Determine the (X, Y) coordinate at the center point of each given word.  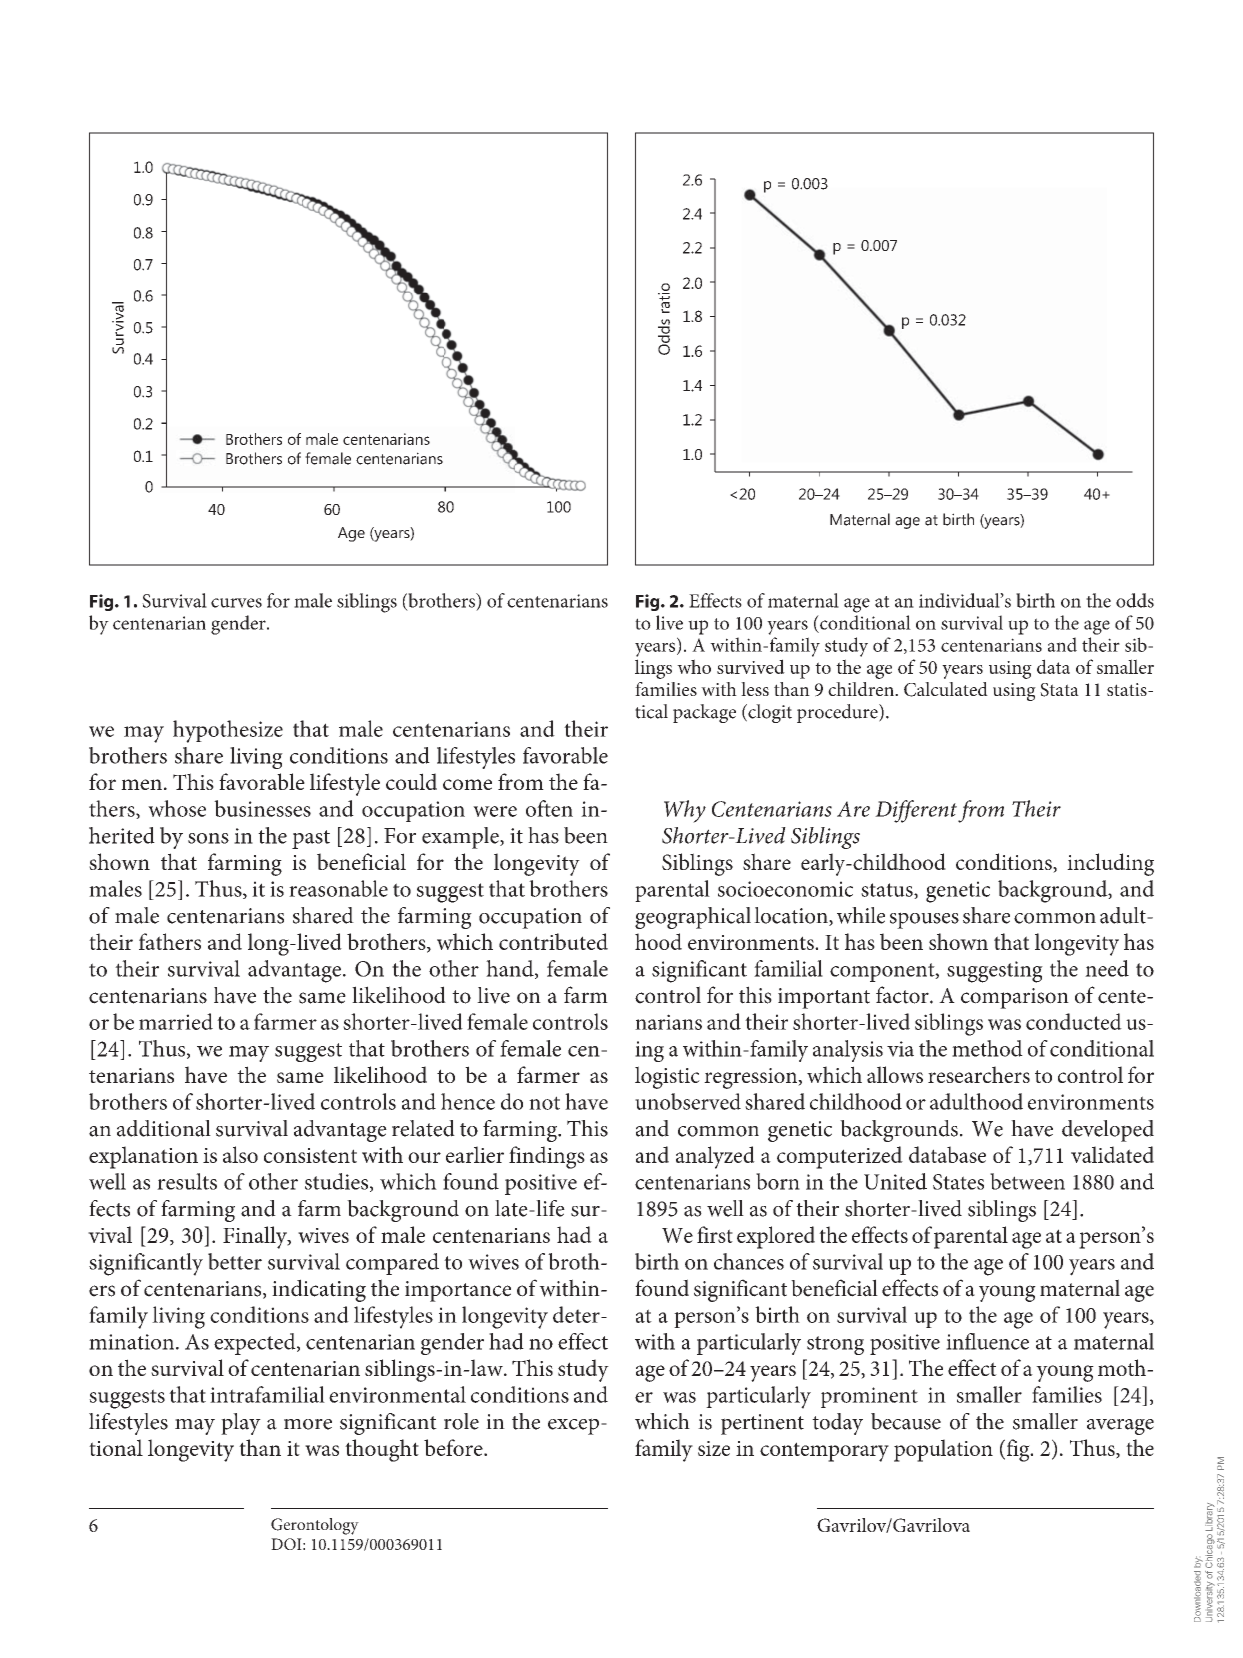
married (176, 1021)
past (311, 839)
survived (751, 666)
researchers (979, 1074)
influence (987, 1341)
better (235, 1261)
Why (685, 811)
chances (749, 1261)
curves (236, 603)
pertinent (762, 1424)
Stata (1059, 690)
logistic (667, 1077)
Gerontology (315, 1526)
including (1110, 864)
